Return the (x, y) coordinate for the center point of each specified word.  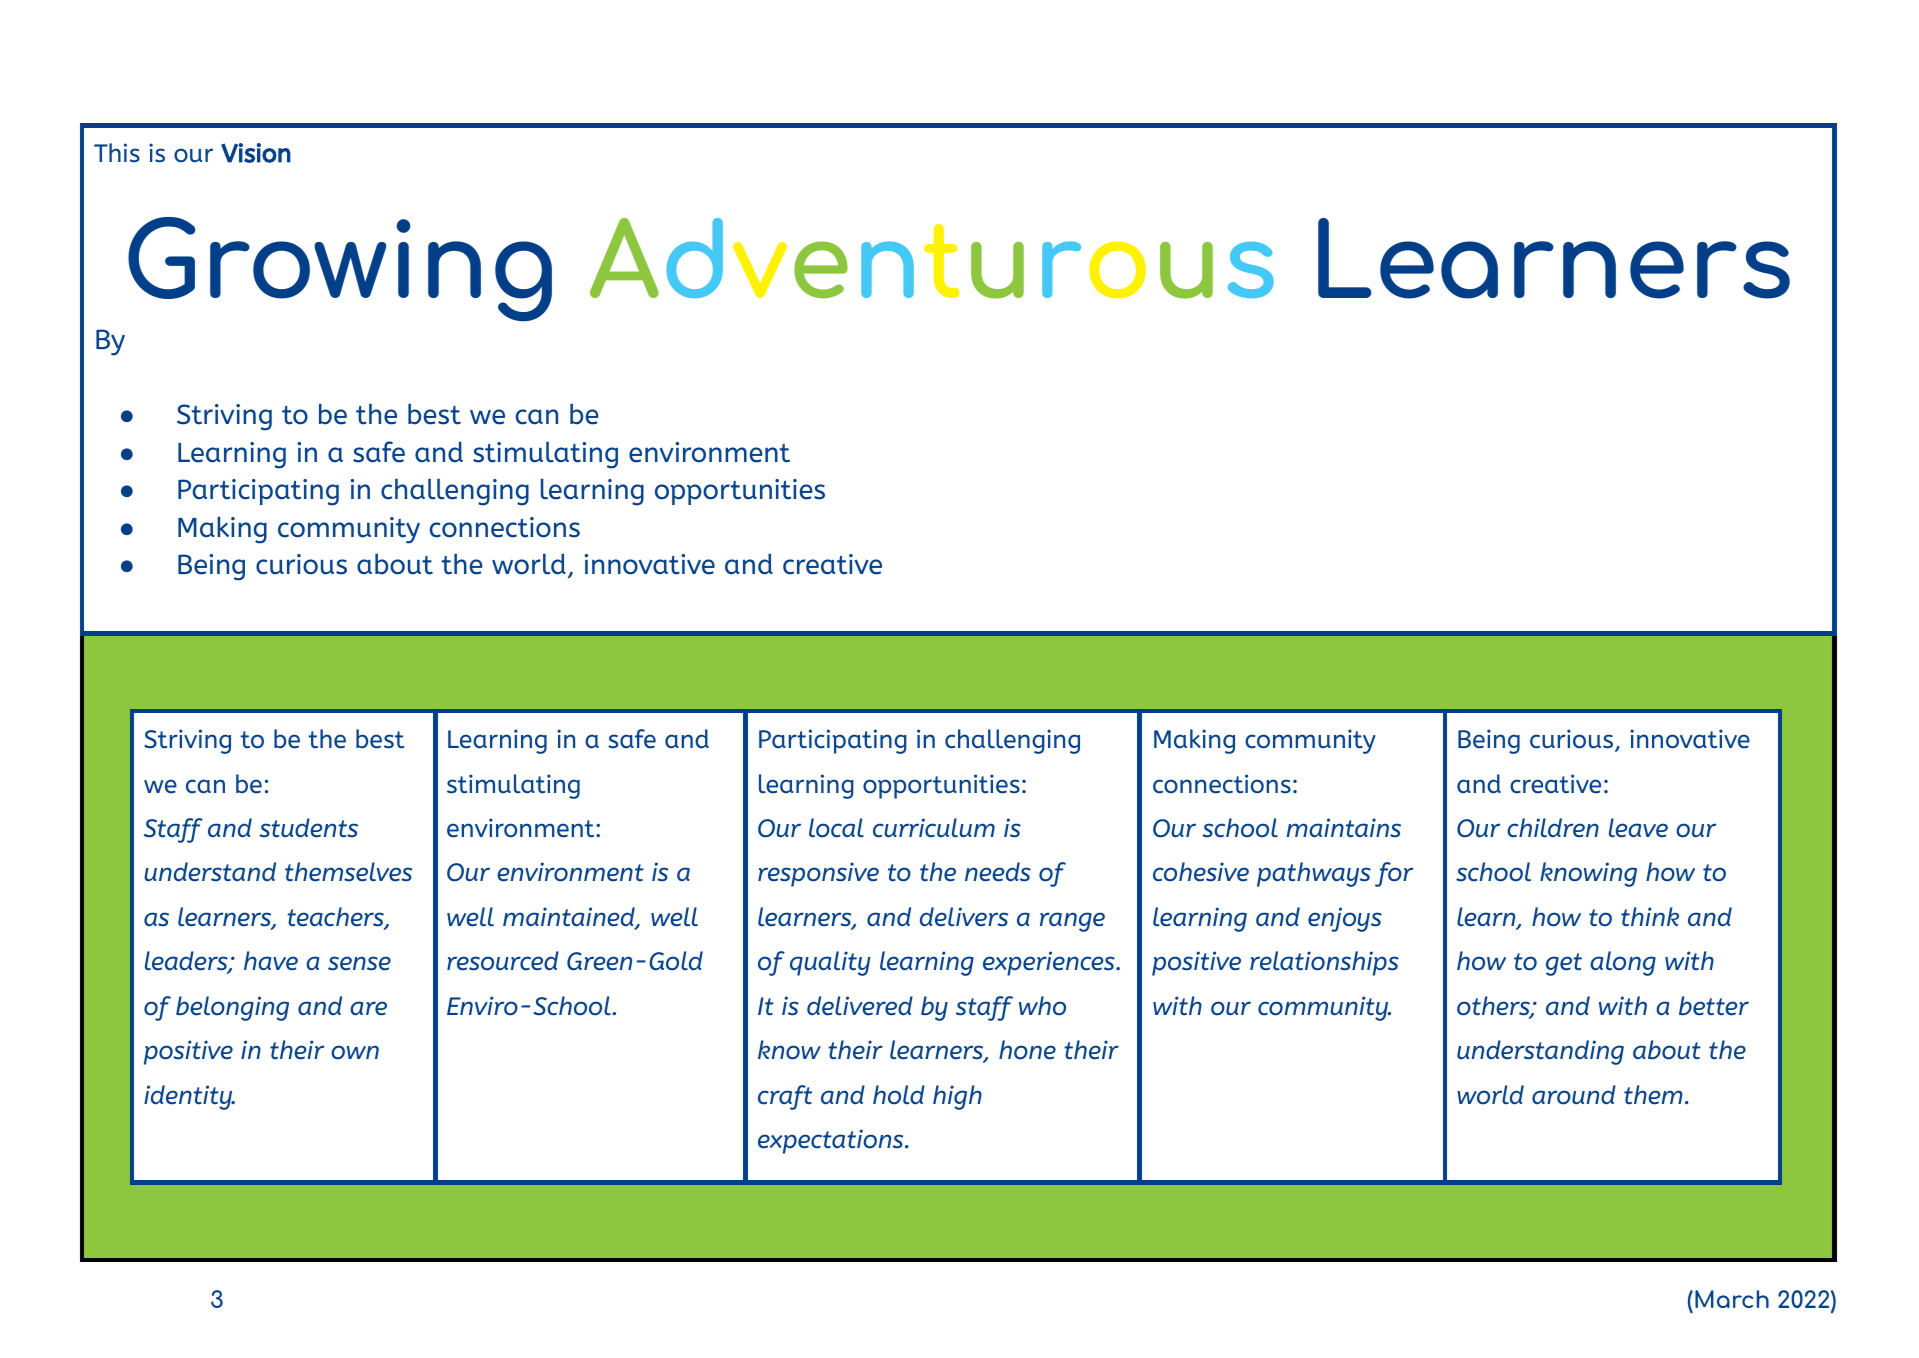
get (1564, 964)
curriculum (934, 828)
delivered (860, 1006)
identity (189, 1097)
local (836, 828)
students (308, 828)
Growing (340, 269)
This (117, 153)
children (1553, 828)
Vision (256, 153)
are (368, 1008)
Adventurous (932, 258)
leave (1638, 828)
